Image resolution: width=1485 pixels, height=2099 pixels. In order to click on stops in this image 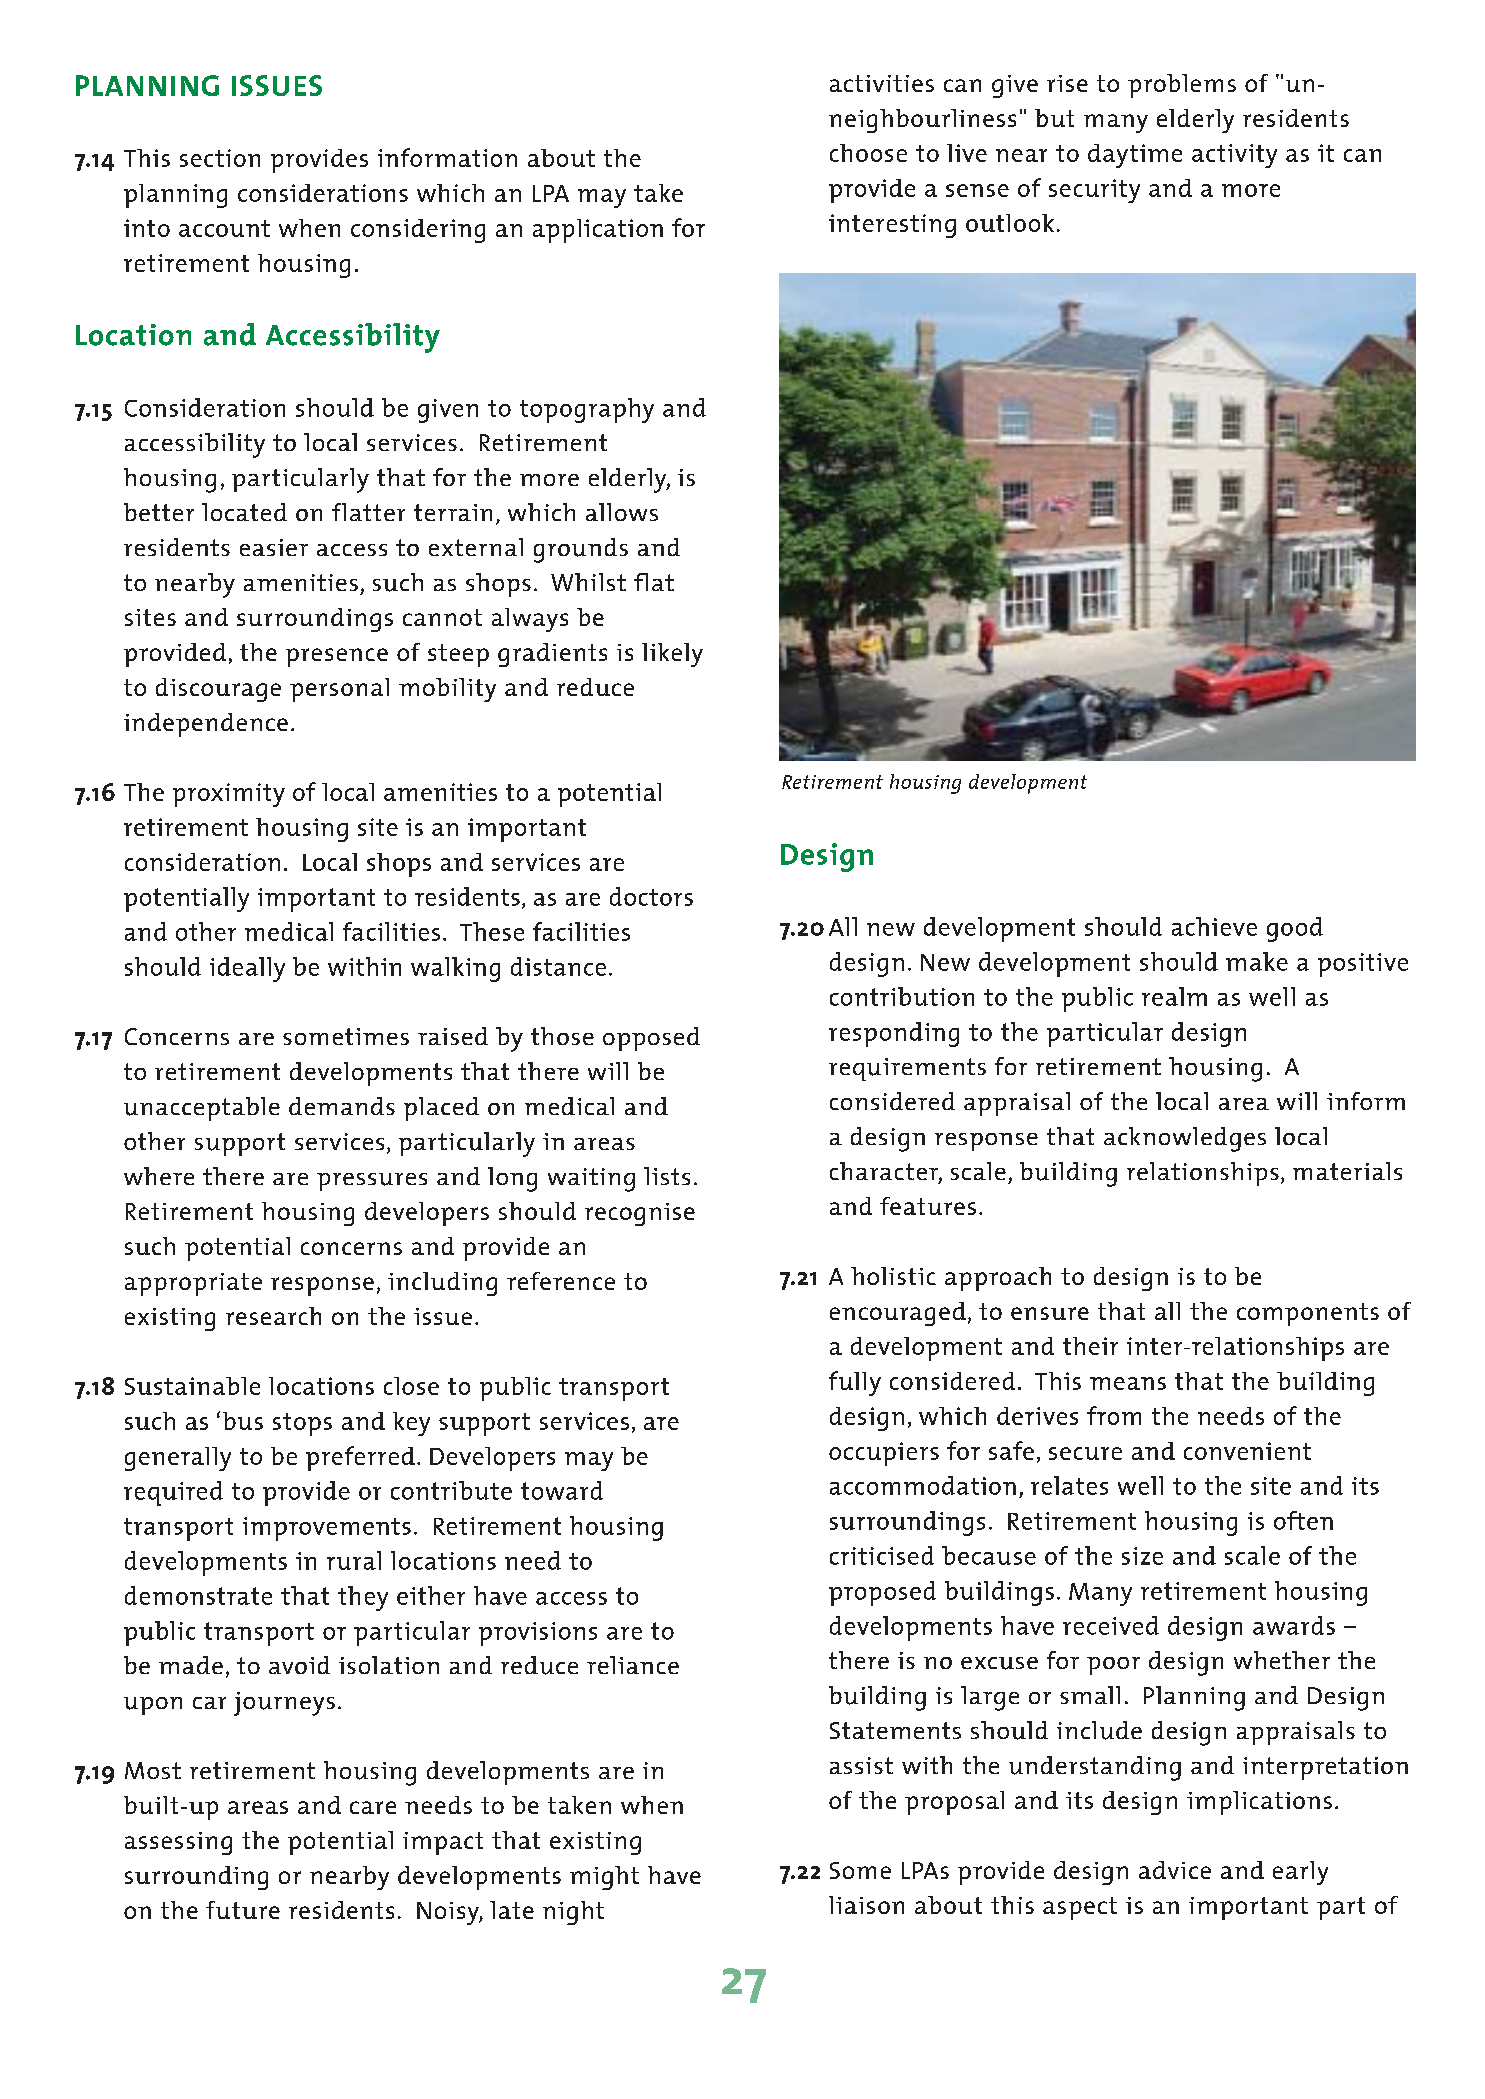, I will do `click(302, 1424)`.
